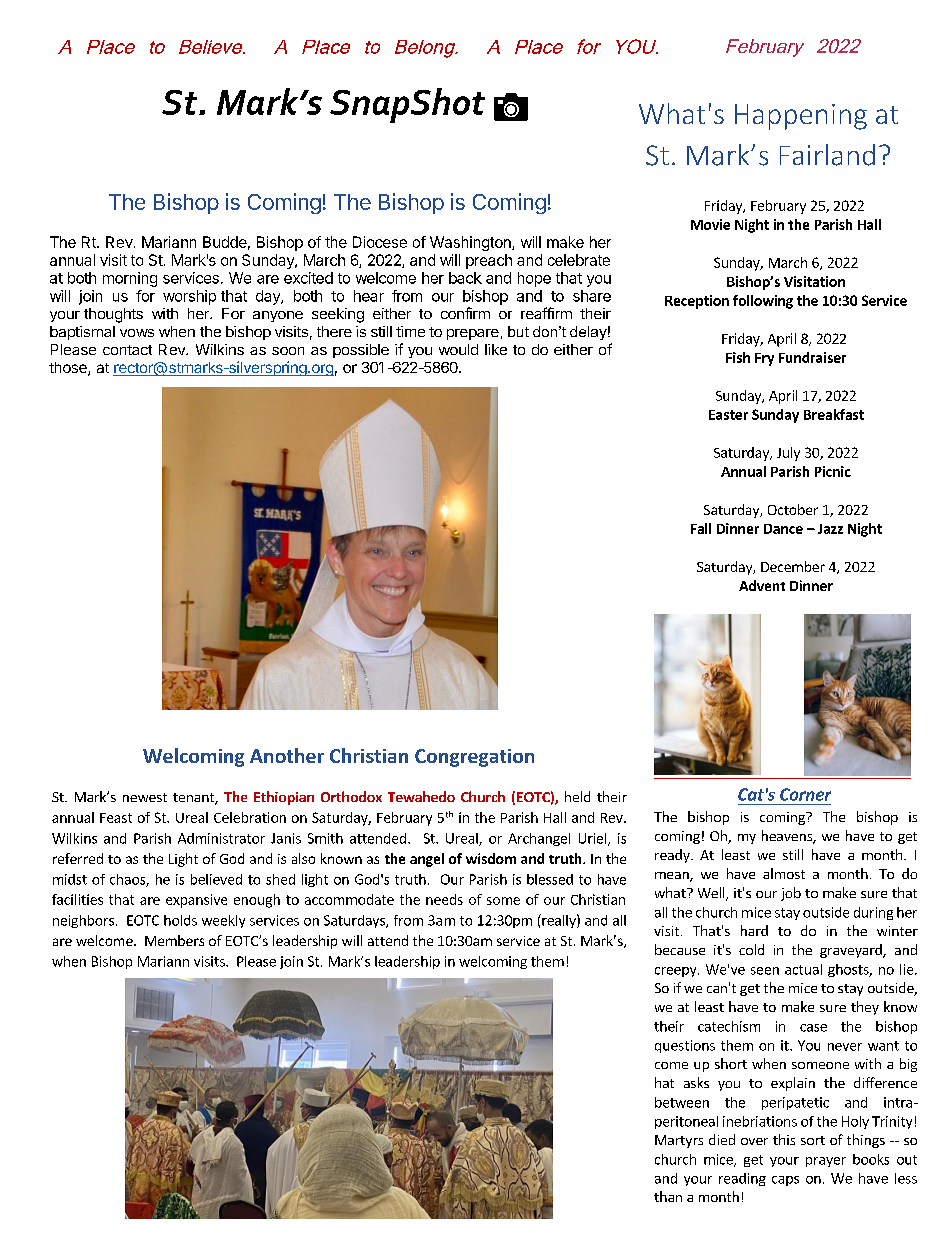 This image has height=1233, width=952. Describe the element at coordinates (471, 243) in the image. I see `Washington` at that location.
